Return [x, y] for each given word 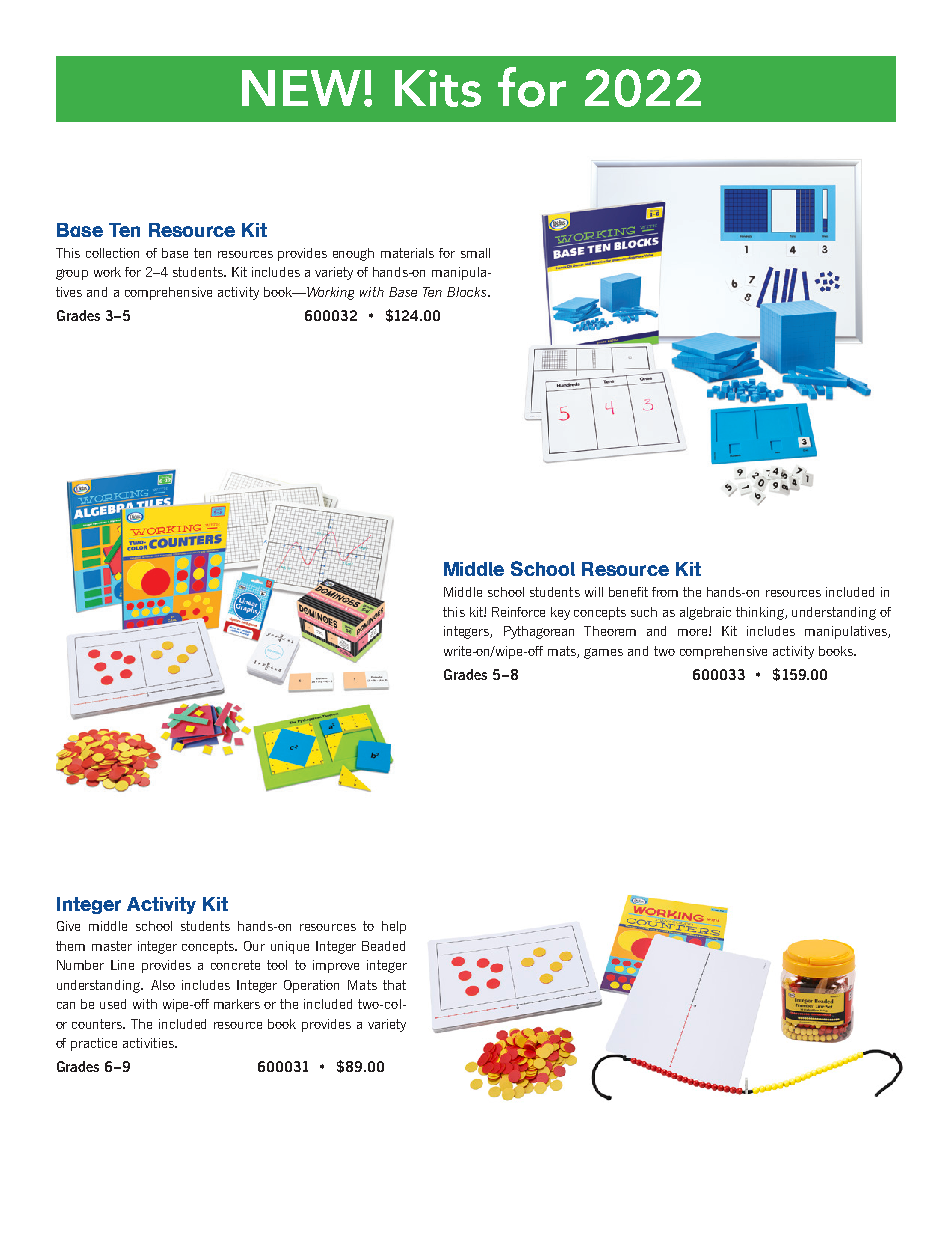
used [113, 1004]
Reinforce [518, 612]
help [394, 927]
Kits [438, 88]
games [603, 653]
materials [407, 253]
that [394, 985]
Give [68, 926]
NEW [301, 88]
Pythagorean [539, 632]
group [72, 274]
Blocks [468, 292]
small [475, 253]
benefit [628, 592]
